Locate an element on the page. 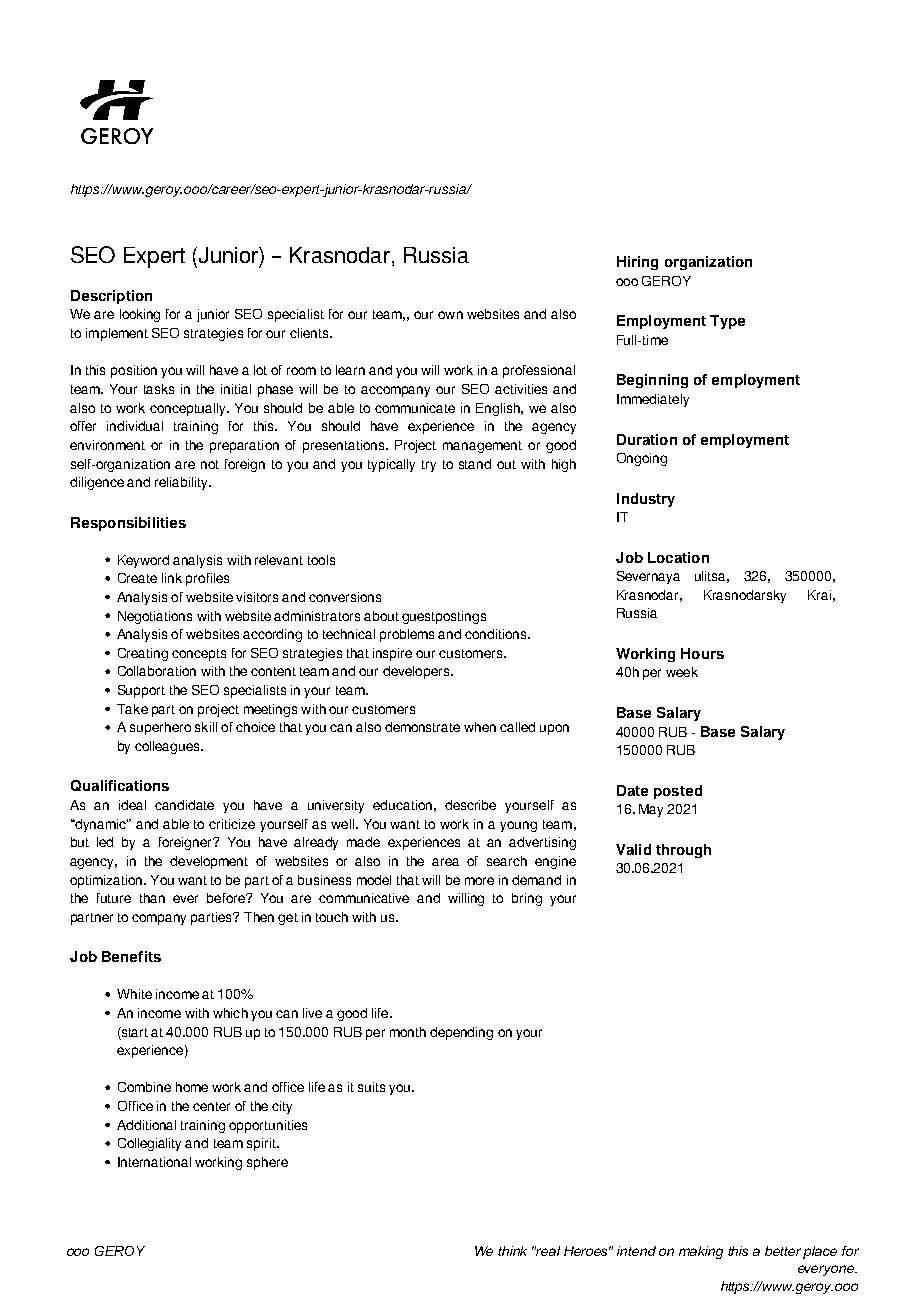  think is located at coordinates (512, 1251).
